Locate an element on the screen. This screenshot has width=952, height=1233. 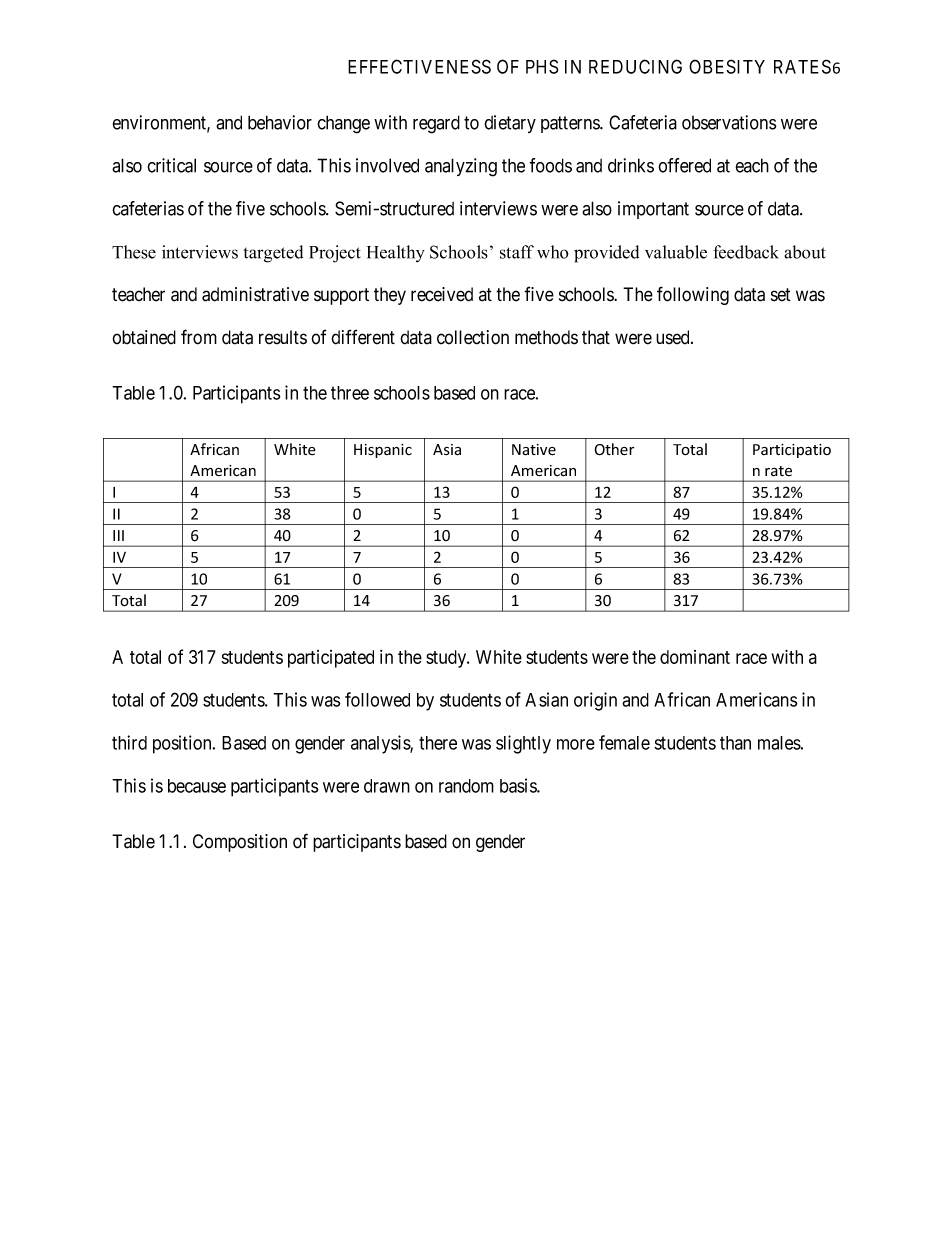
because is located at coordinates (197, 786).
